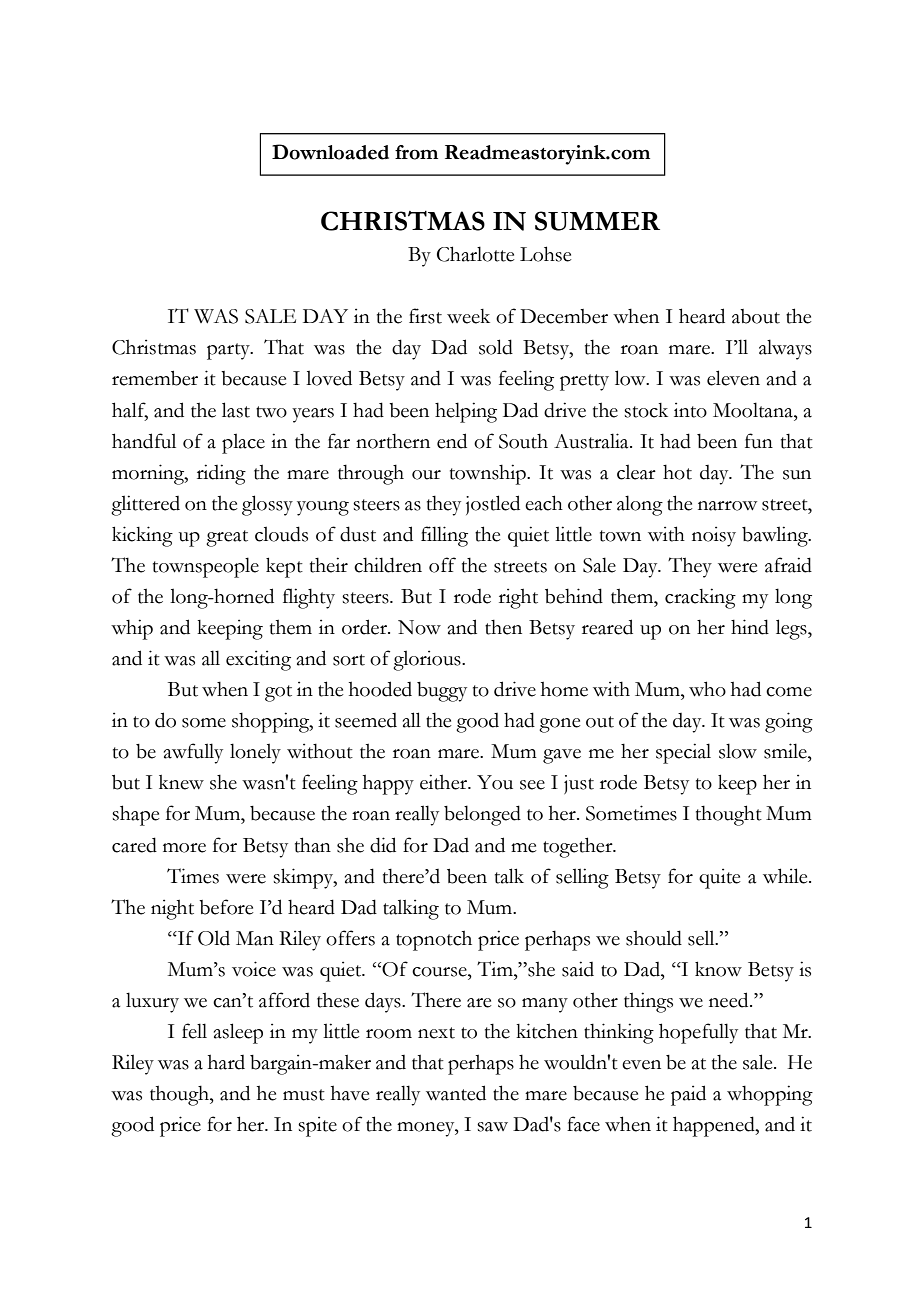 The width and height of the screenshot is (924, 1308). Describe the element at coordinates (226, 1062) in the screenshot. I see `hard` at that location.
